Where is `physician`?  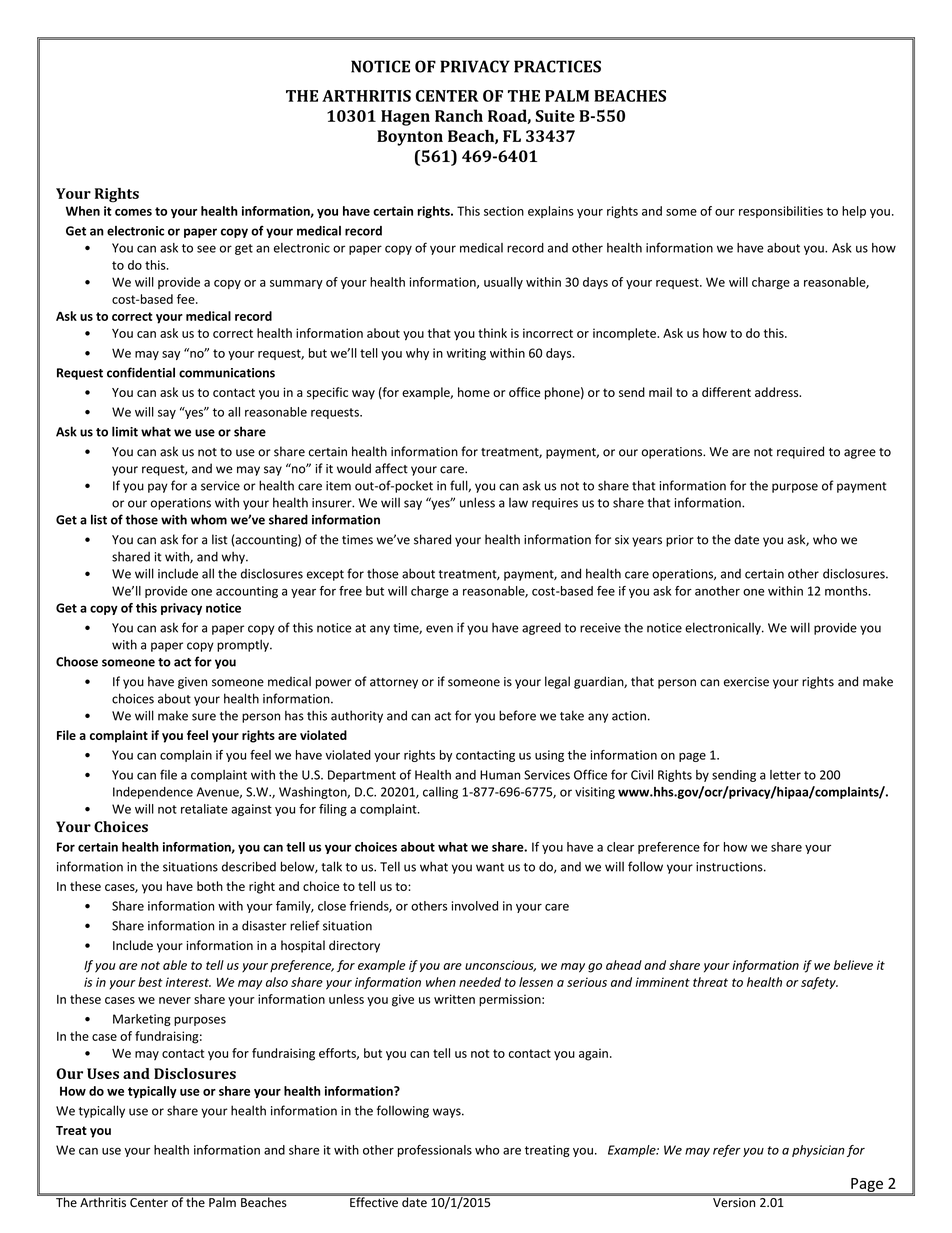 physician is located at coordinates (818, 1151).
